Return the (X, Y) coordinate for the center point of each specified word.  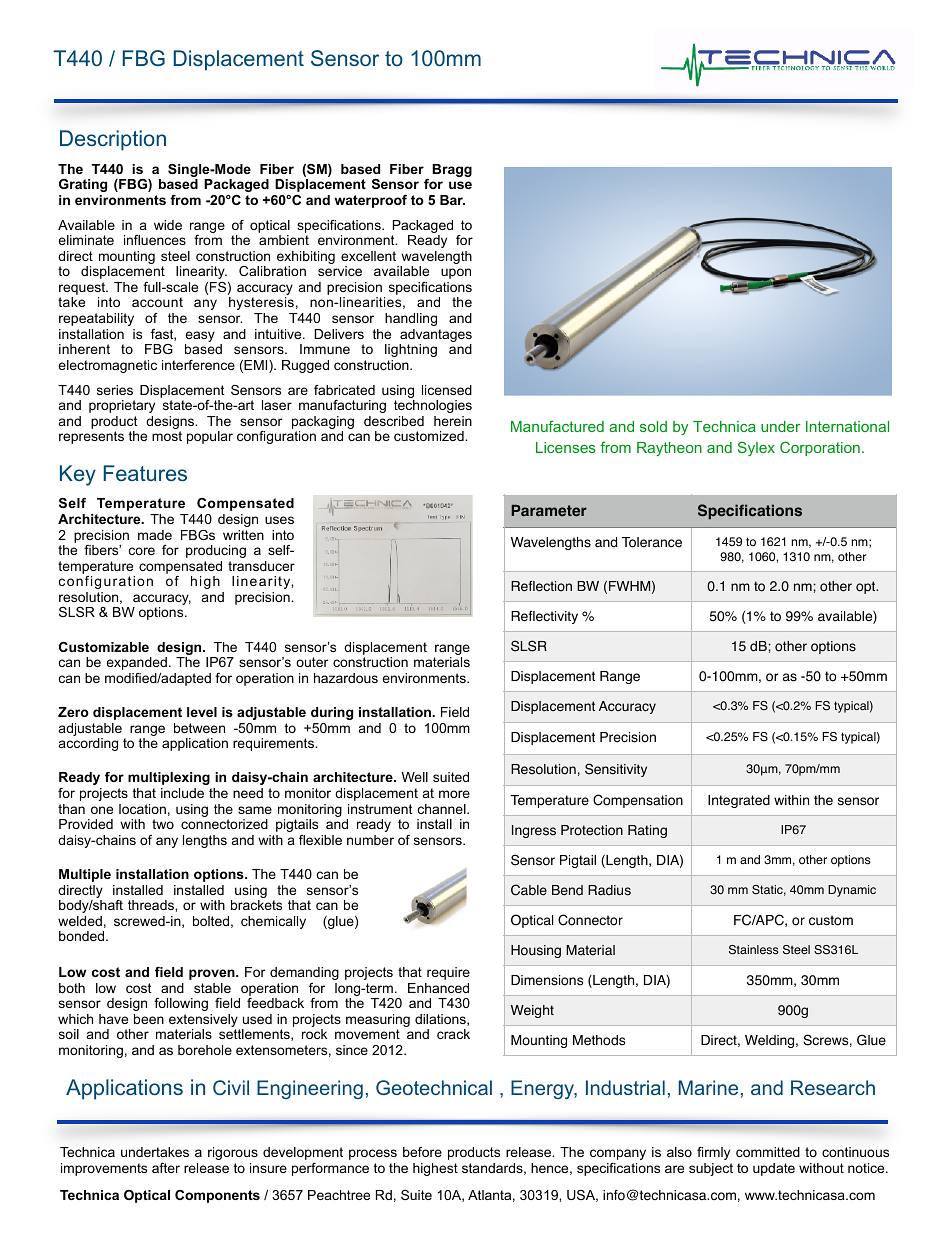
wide (168, 225)
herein (453, 421)
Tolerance (652, 542)
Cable (529, 890)
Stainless (753, 950)
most (167, 436)
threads (152, 905)
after (166, 1168)
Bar (452, 200)
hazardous (346, 678)
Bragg (452, 170)
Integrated (739, 801)
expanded (136, 663)
